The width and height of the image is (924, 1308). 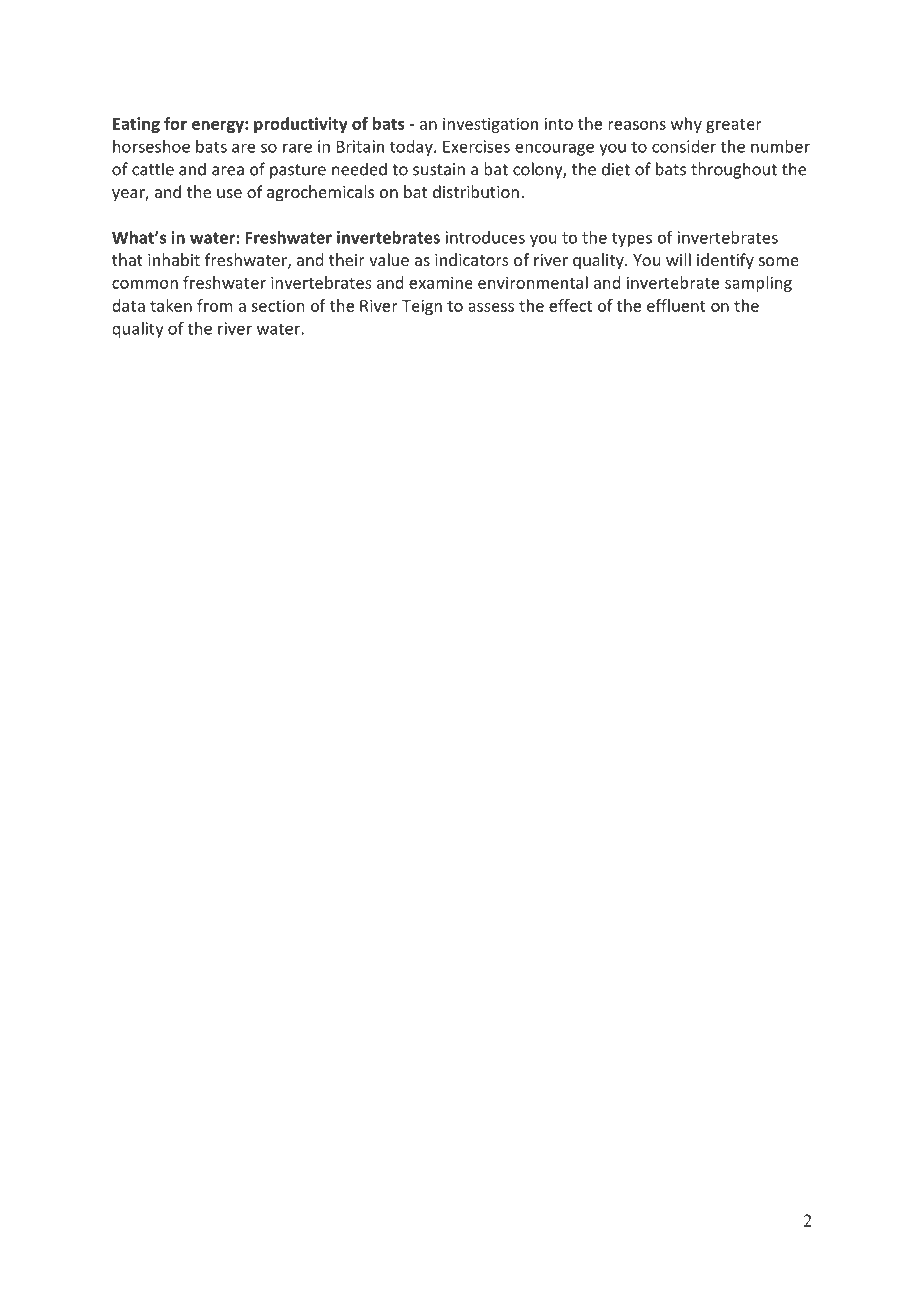 What do you see at coordinates (175, 123) in the image?
I see `for` at bounding box center [175, 123].
